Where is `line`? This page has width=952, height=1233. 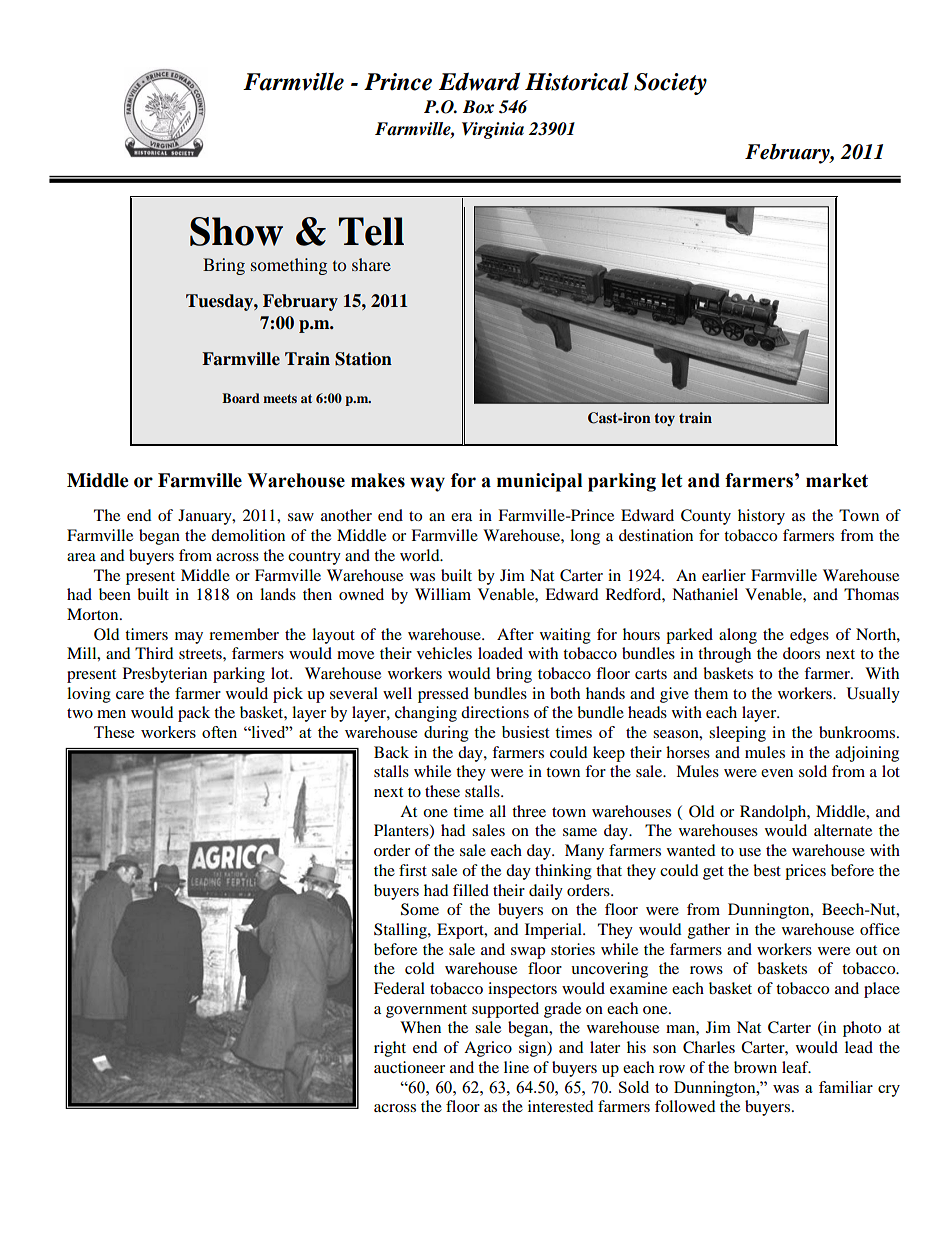
line is located at coordinates (516, 1067).
